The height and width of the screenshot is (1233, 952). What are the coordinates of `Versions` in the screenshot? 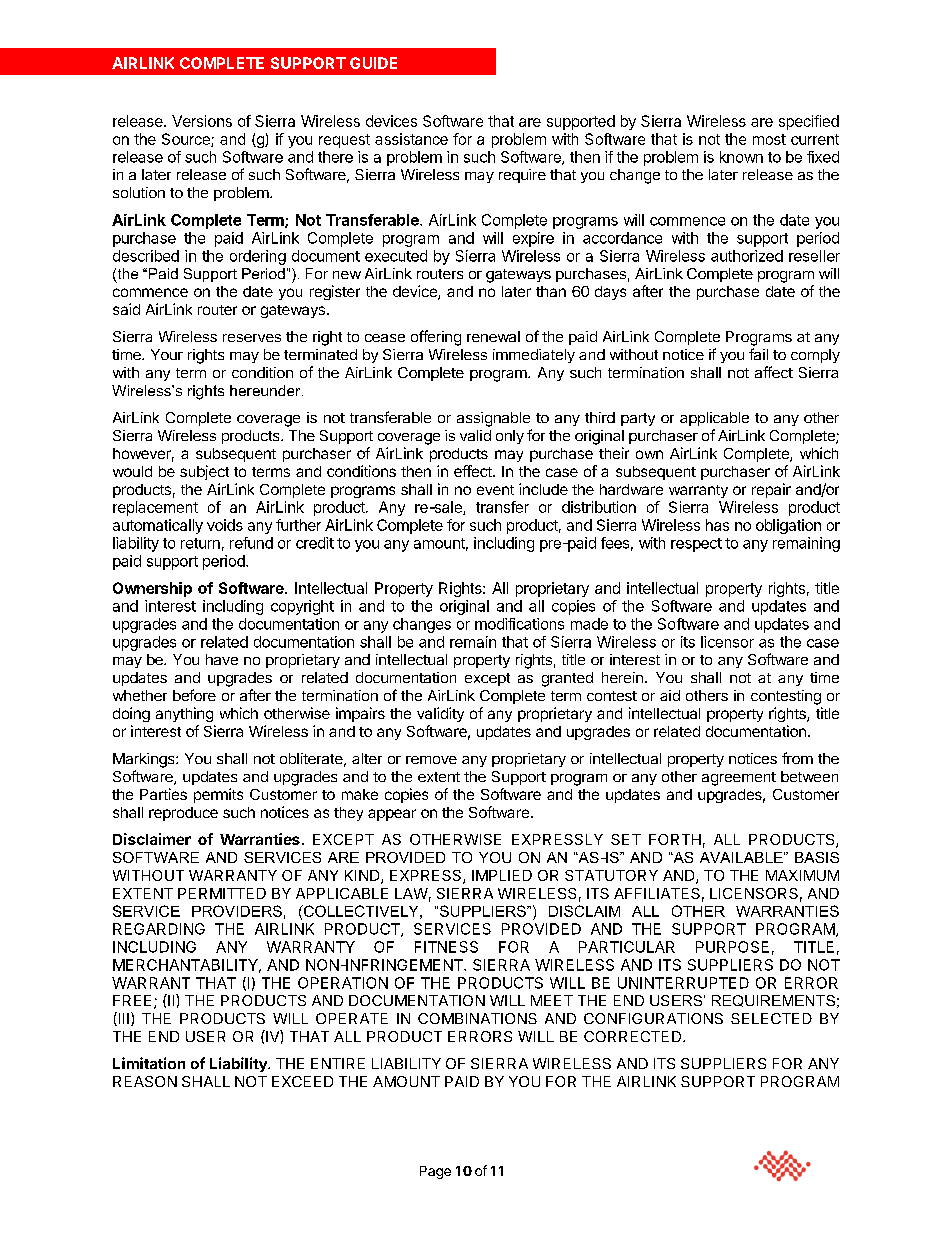 It's located at (202, 121).
